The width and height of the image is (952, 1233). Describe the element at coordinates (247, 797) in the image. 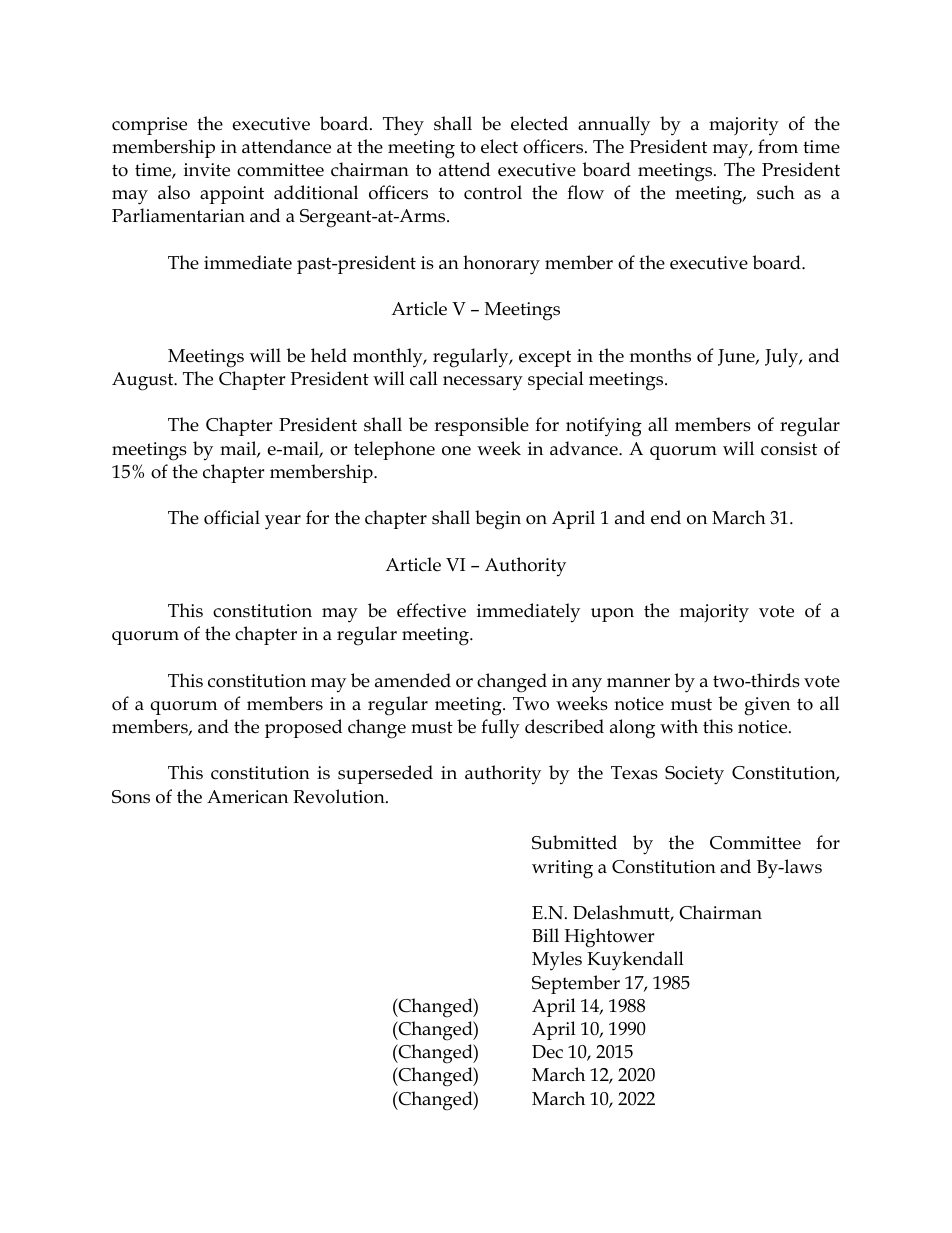

I see `American` at that location.
